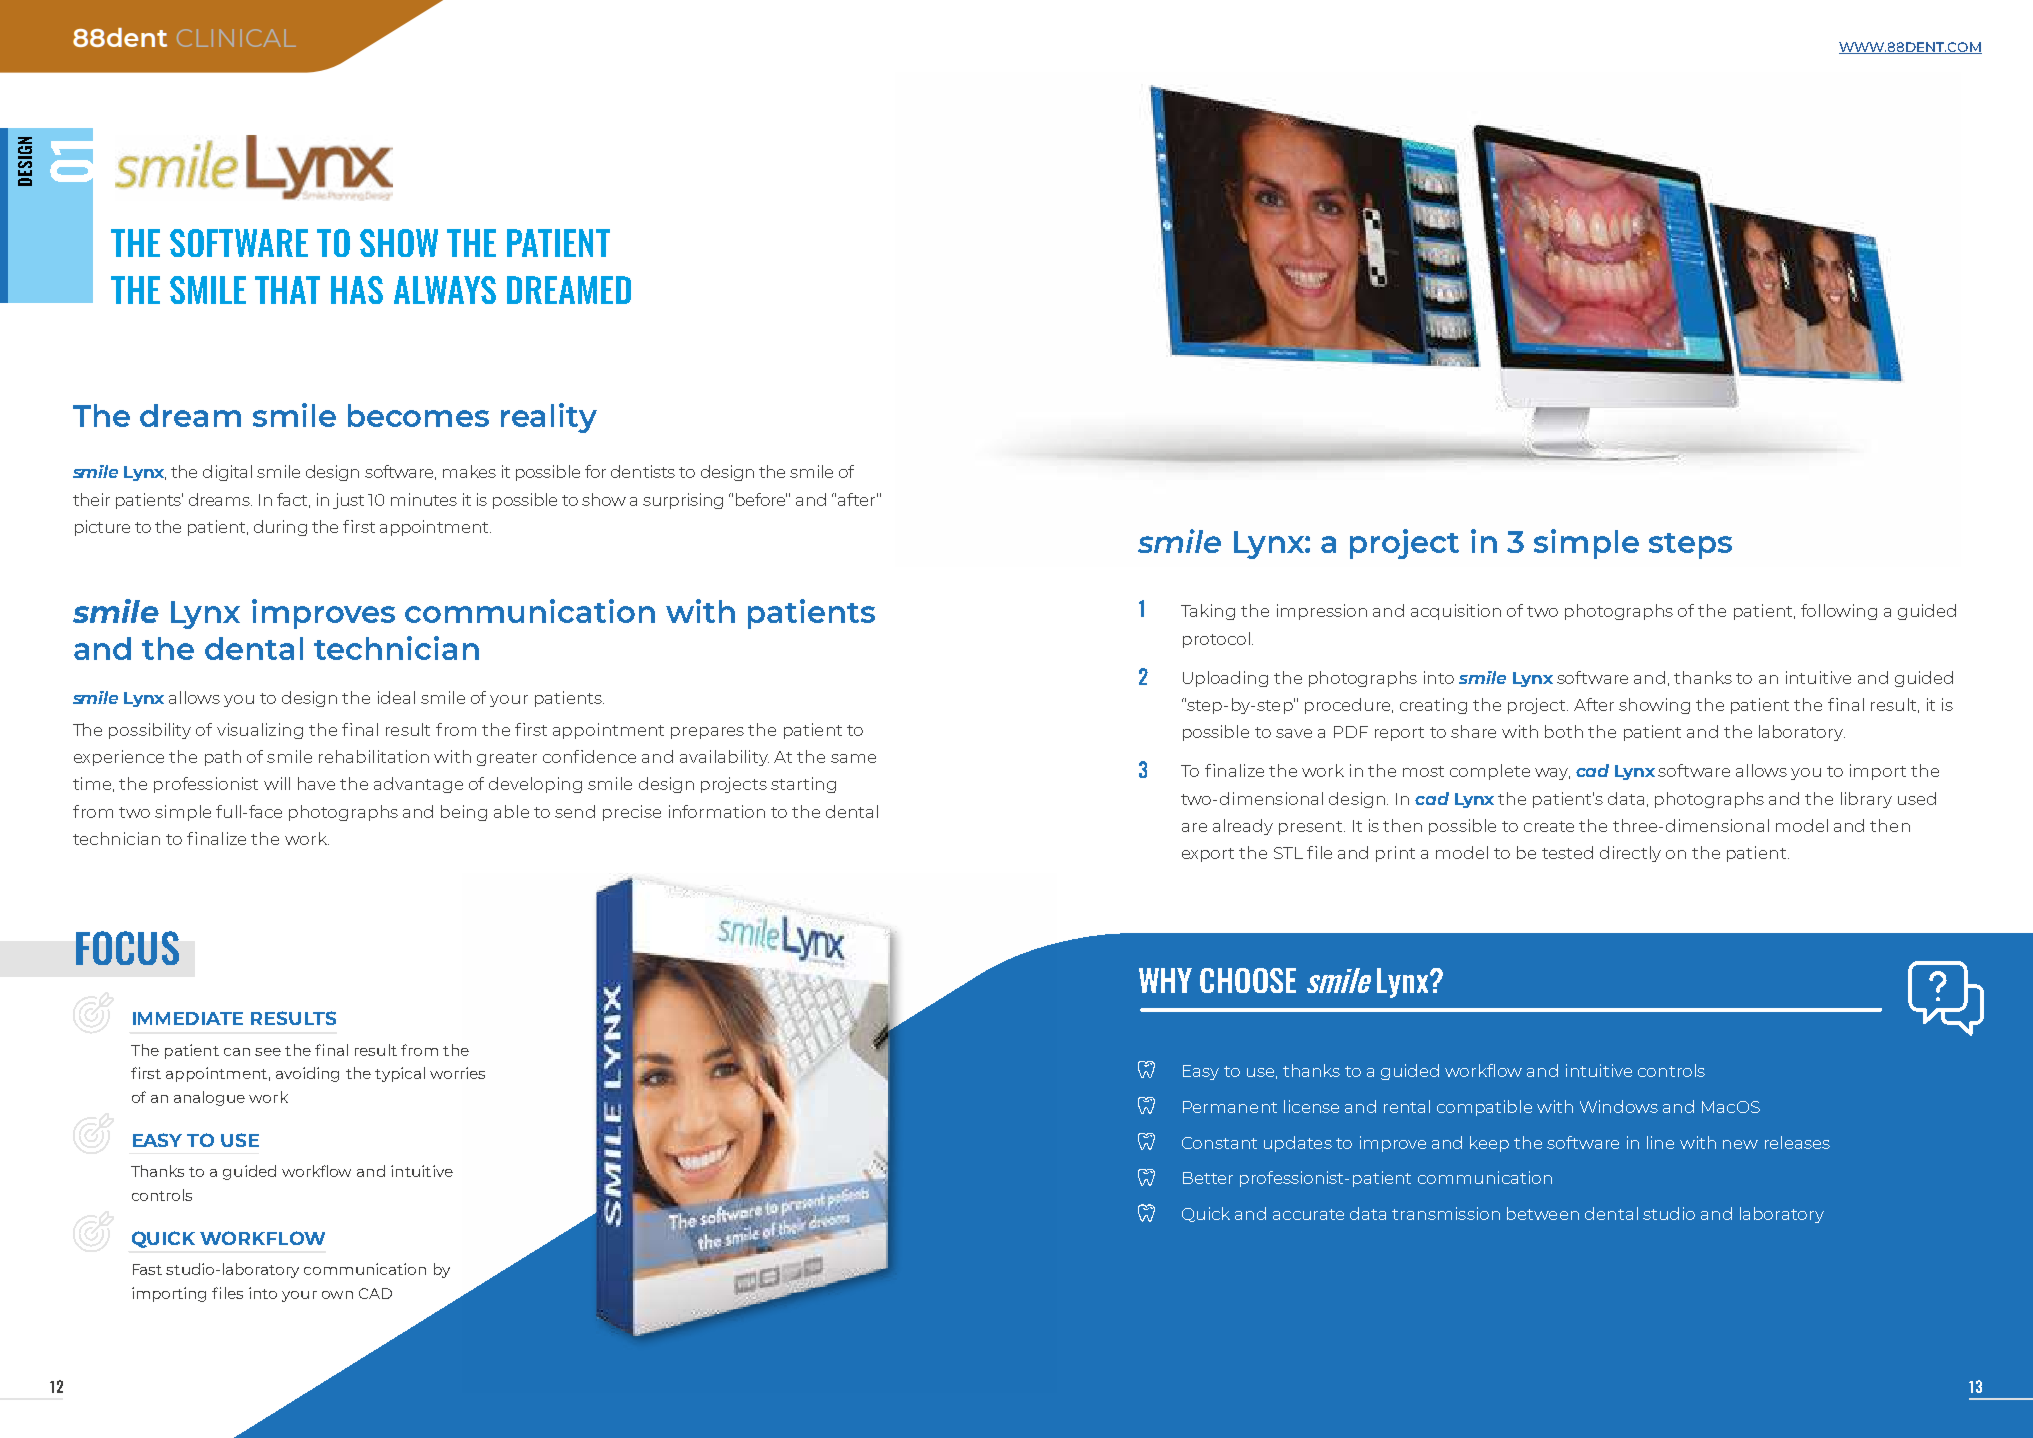 Image resolution: width=2033 pixels, height=1438 pixels. Describe the element at coordinates (337, 1295) in the screenshot. I see `own` at that location.
